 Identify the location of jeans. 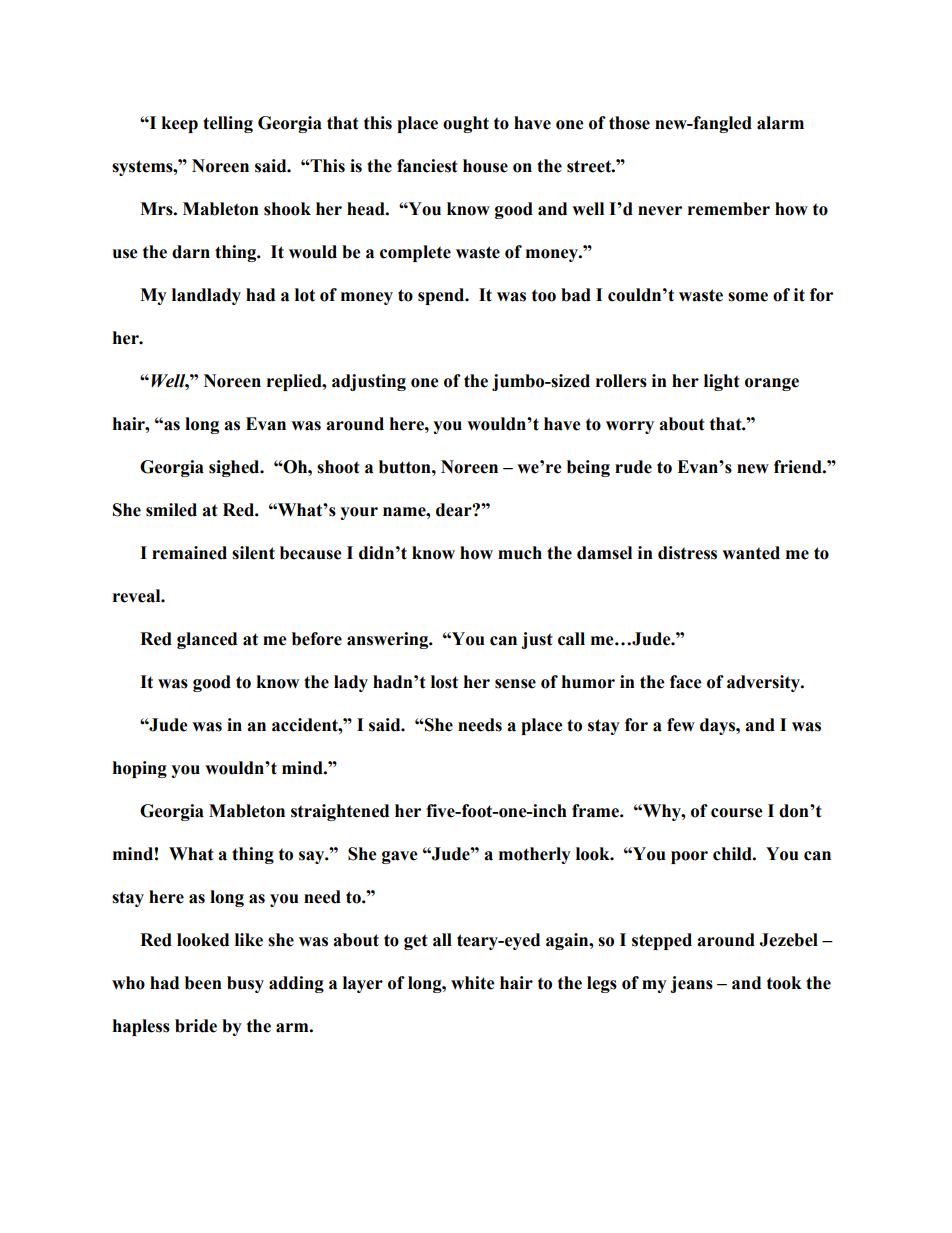
(691, 984).
